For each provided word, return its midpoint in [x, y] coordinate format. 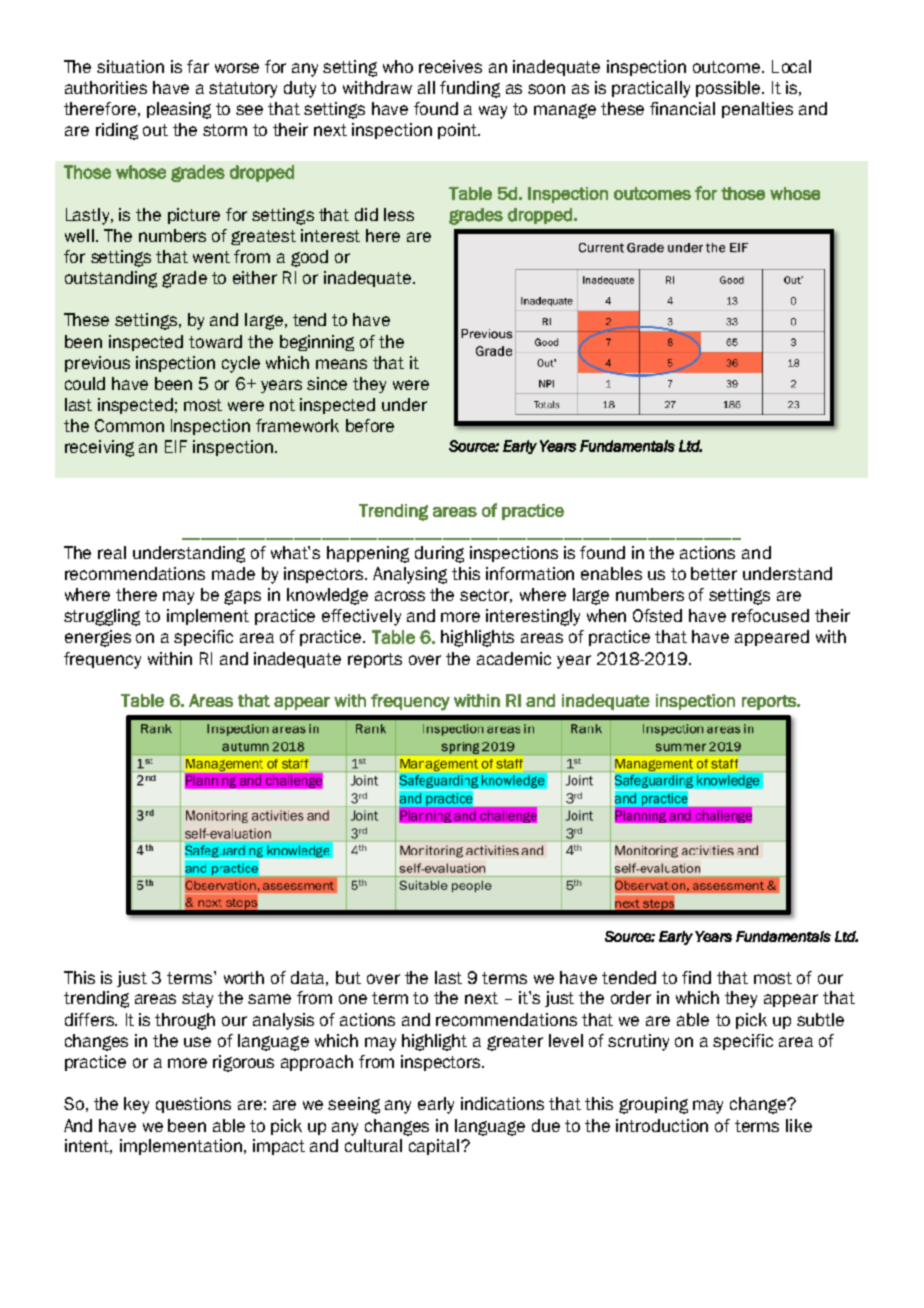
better [714, 573]
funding [470, 89]
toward [215, 341]
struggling [102, 617]
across [400, 596]
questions [193, 1105]
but [348, 977]
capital [435, 1147]
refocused [770, 615]
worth [244, 977]
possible [729, 89]
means [341, 364]
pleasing [179, 110]
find [696, 977]
